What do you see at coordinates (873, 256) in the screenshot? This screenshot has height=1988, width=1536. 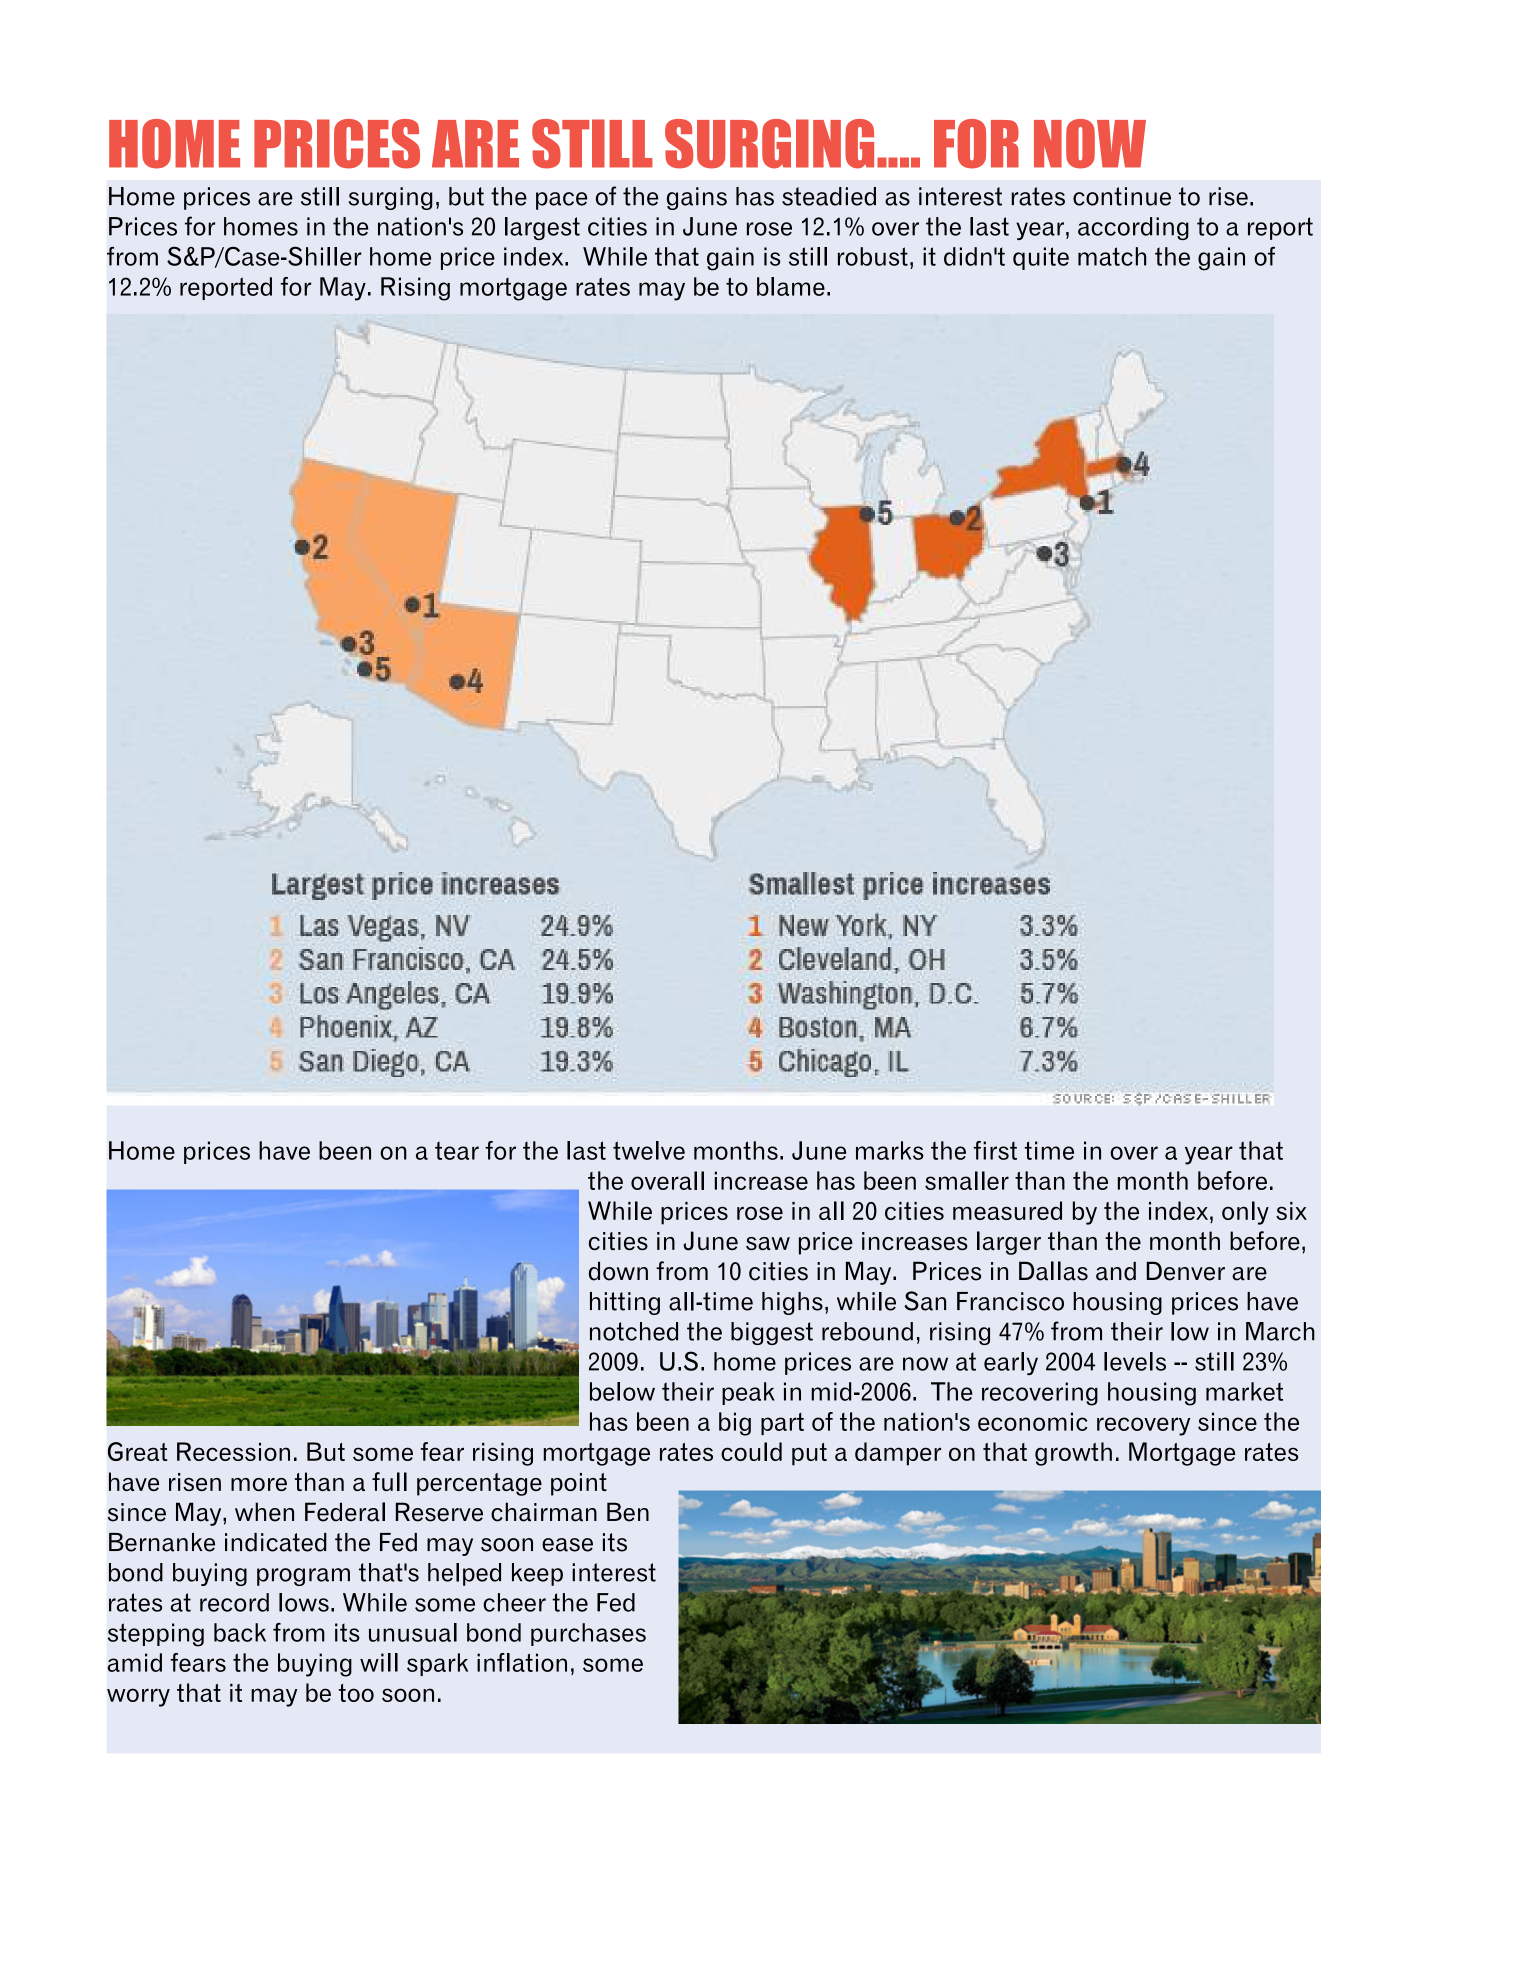 I see `robust` at bounding box center [873, 256].
